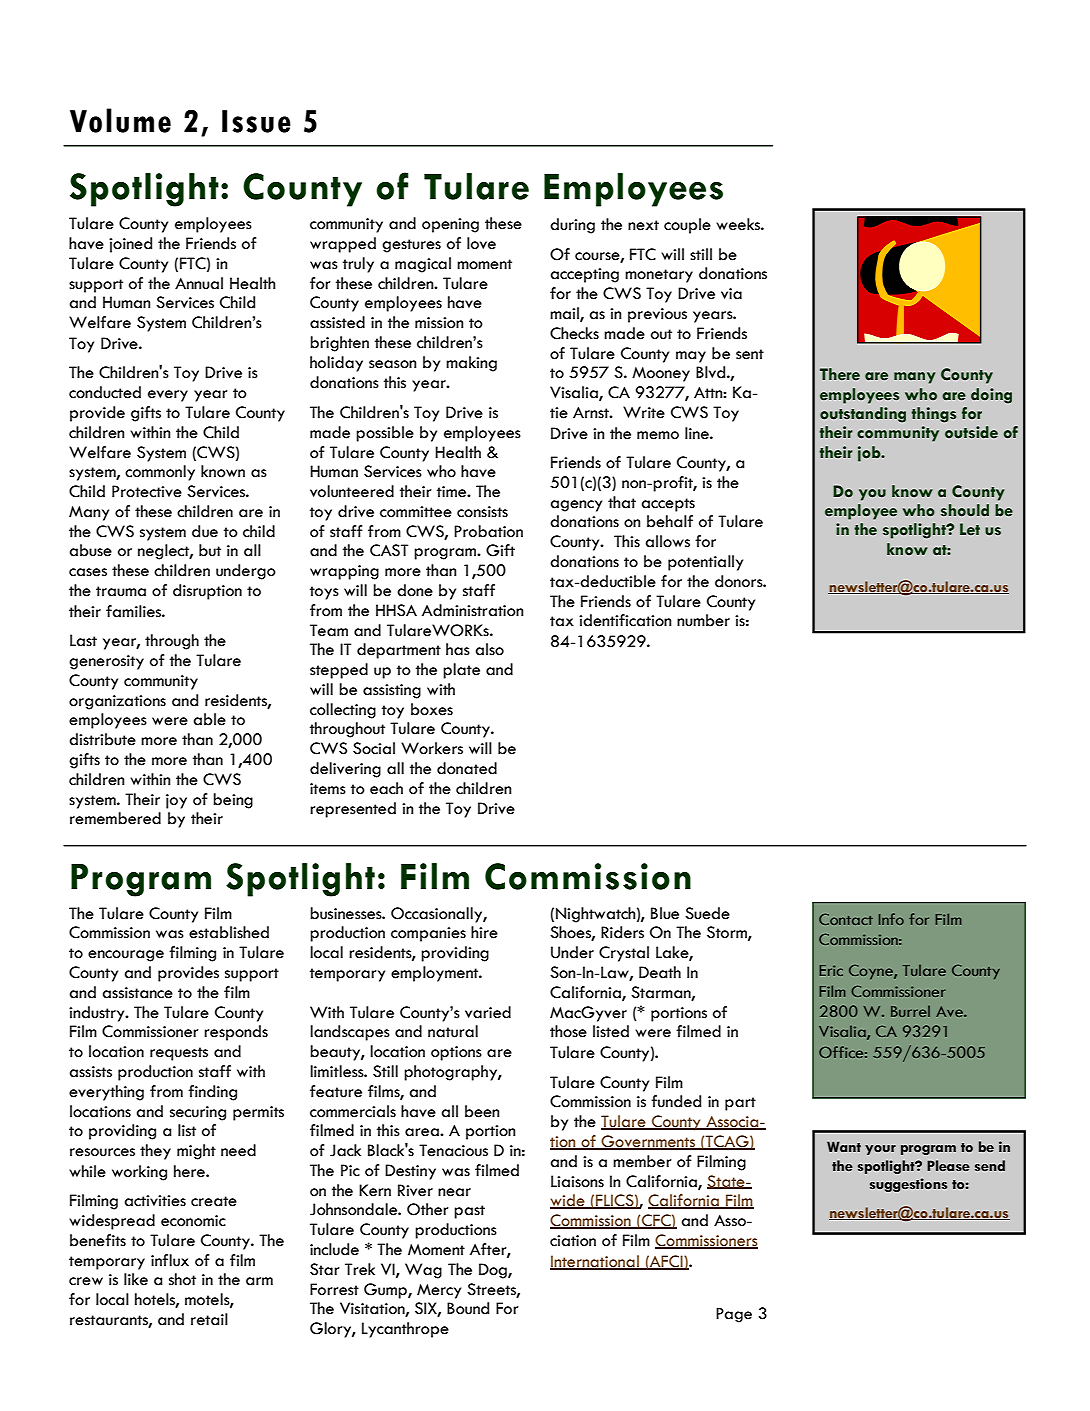 Image resolution: width=1090 pixels, height=1411 pixels. I want to click on Dog, so click(494, 1271).
